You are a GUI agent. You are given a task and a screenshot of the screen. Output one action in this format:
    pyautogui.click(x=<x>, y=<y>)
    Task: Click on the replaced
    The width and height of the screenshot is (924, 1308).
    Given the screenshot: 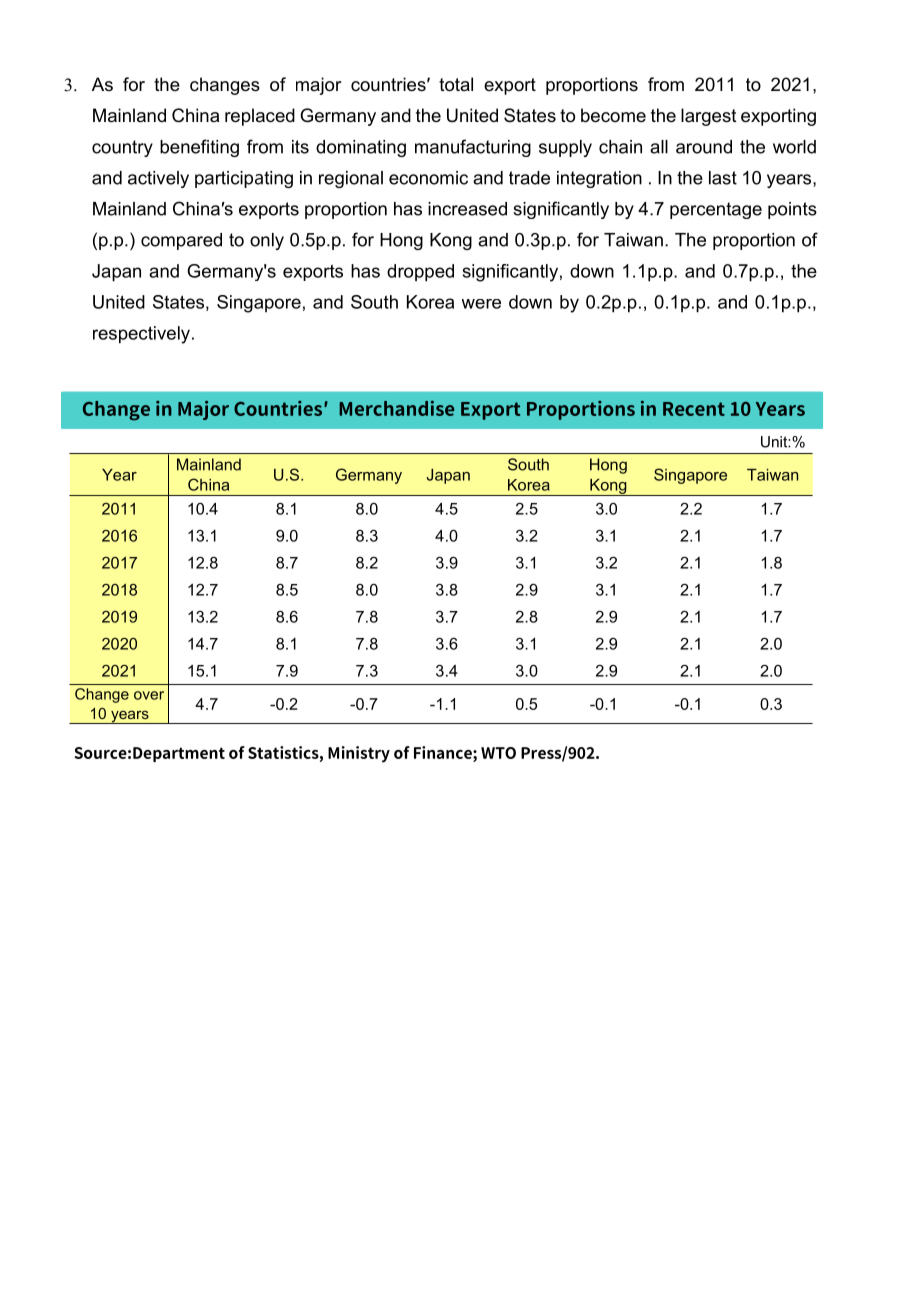 What is the action you would take?
    pyautogui.click(x=260, y=117)
